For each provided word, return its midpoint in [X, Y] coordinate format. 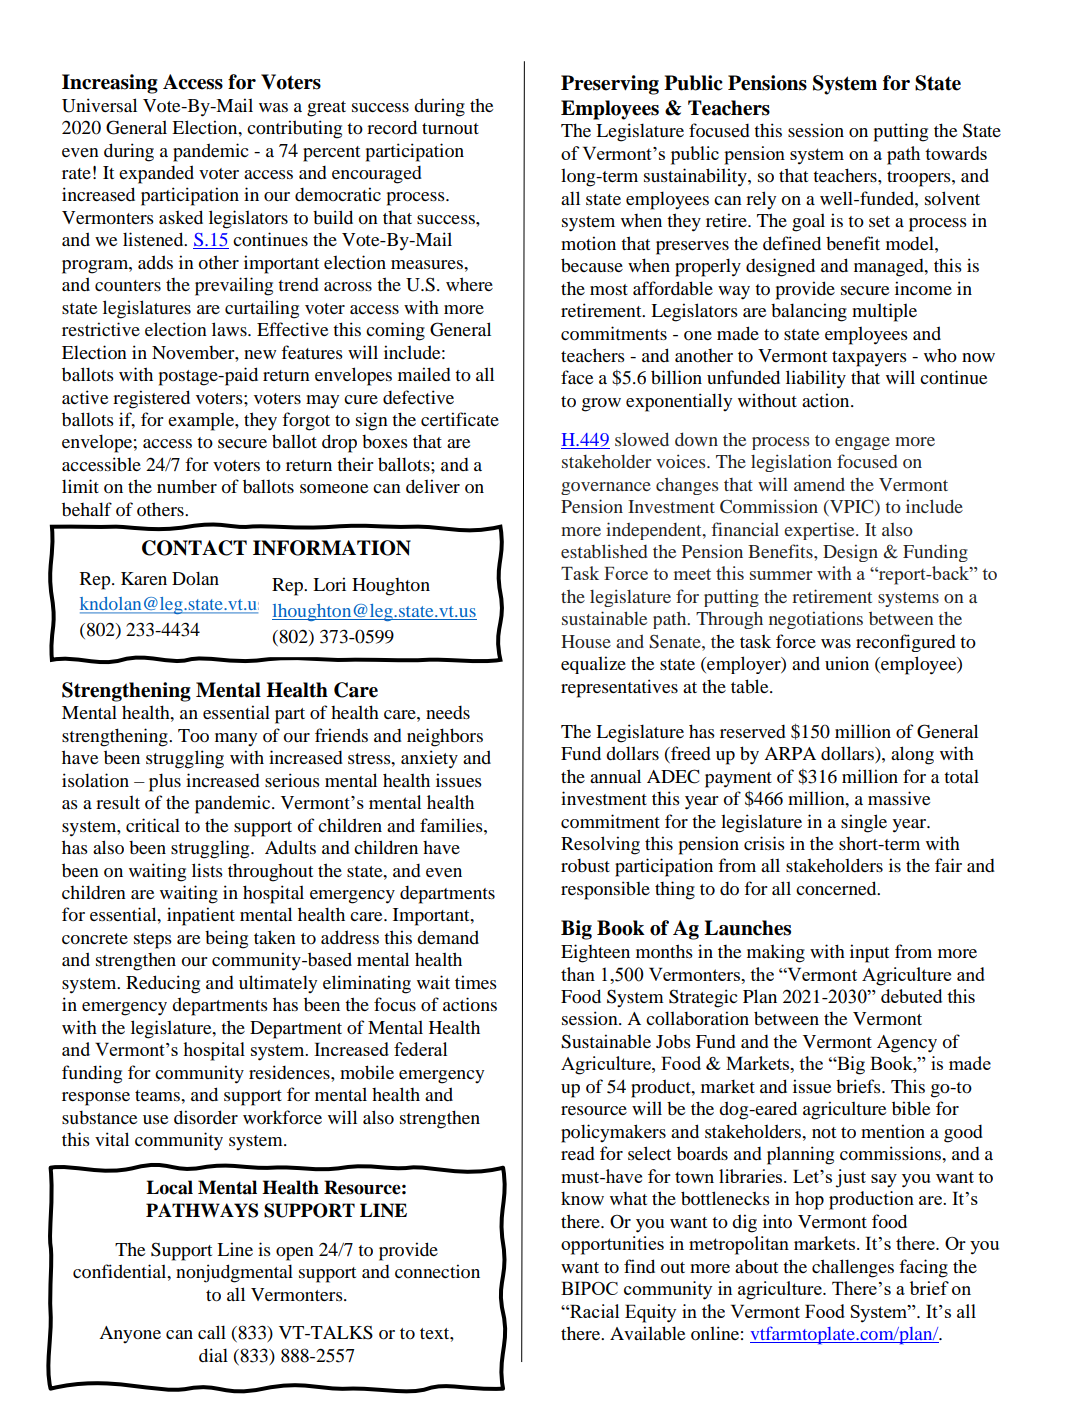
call [212, 1332]
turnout [450, 129]
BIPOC [589, 1288]
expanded [156, 174]
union [847, 663]
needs [448, 712]
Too [193, 736]
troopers [920, 179]
